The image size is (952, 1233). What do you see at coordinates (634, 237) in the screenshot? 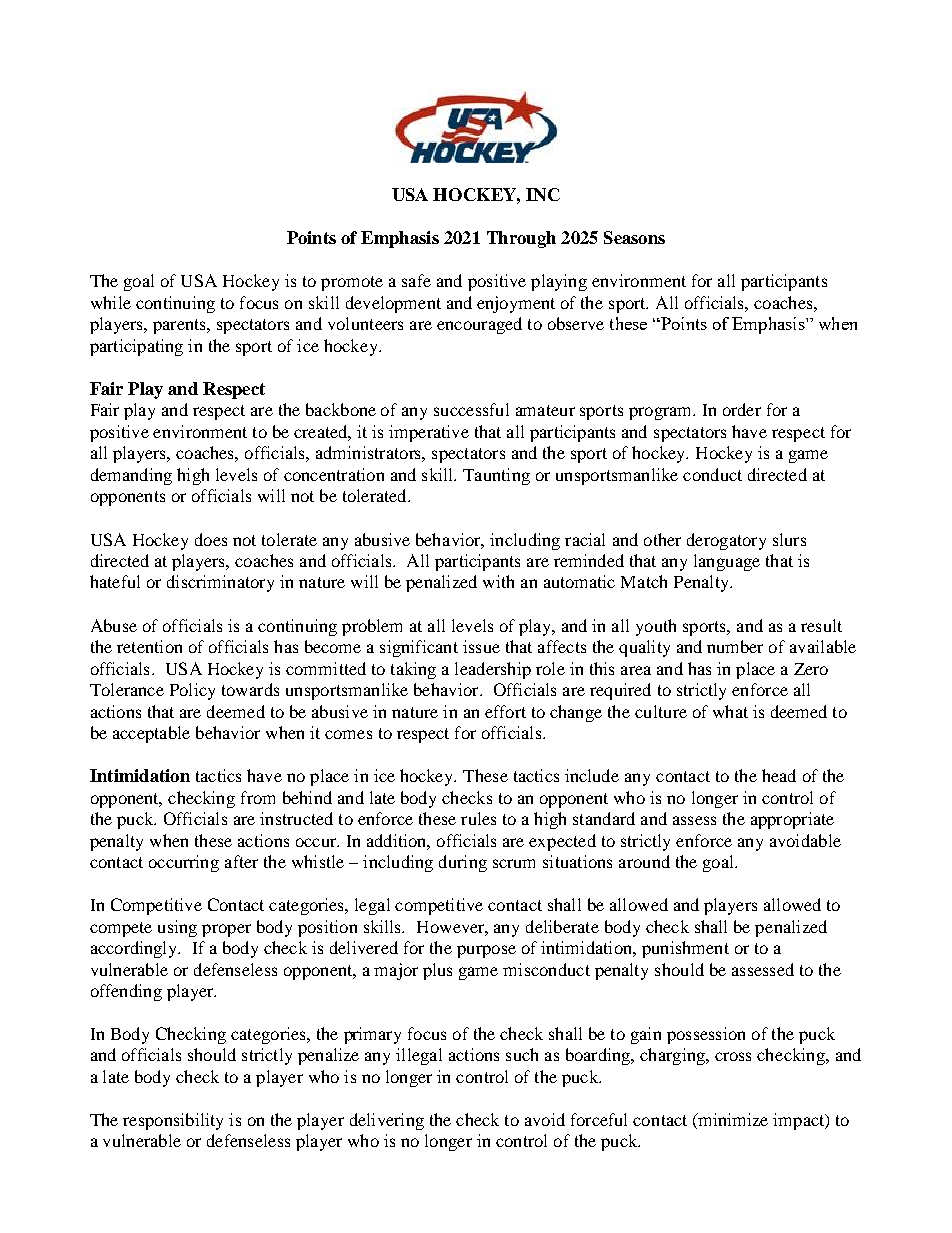
I see `Seasons` at bounding box center [634, 237].
